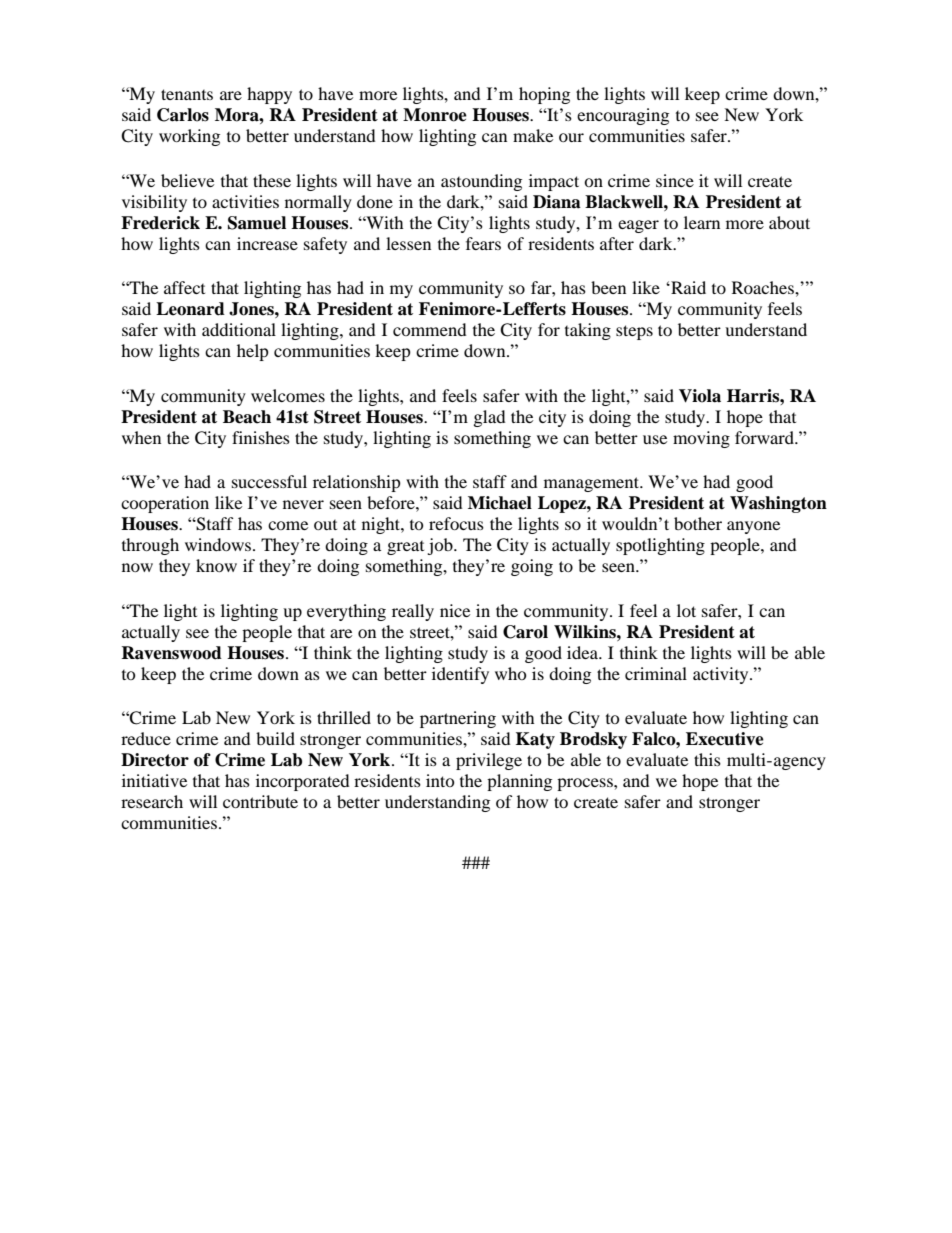  What do you see at coordinates (686, 610) in the screenshot?
I see `lot` at bounding box center [686, 610].
